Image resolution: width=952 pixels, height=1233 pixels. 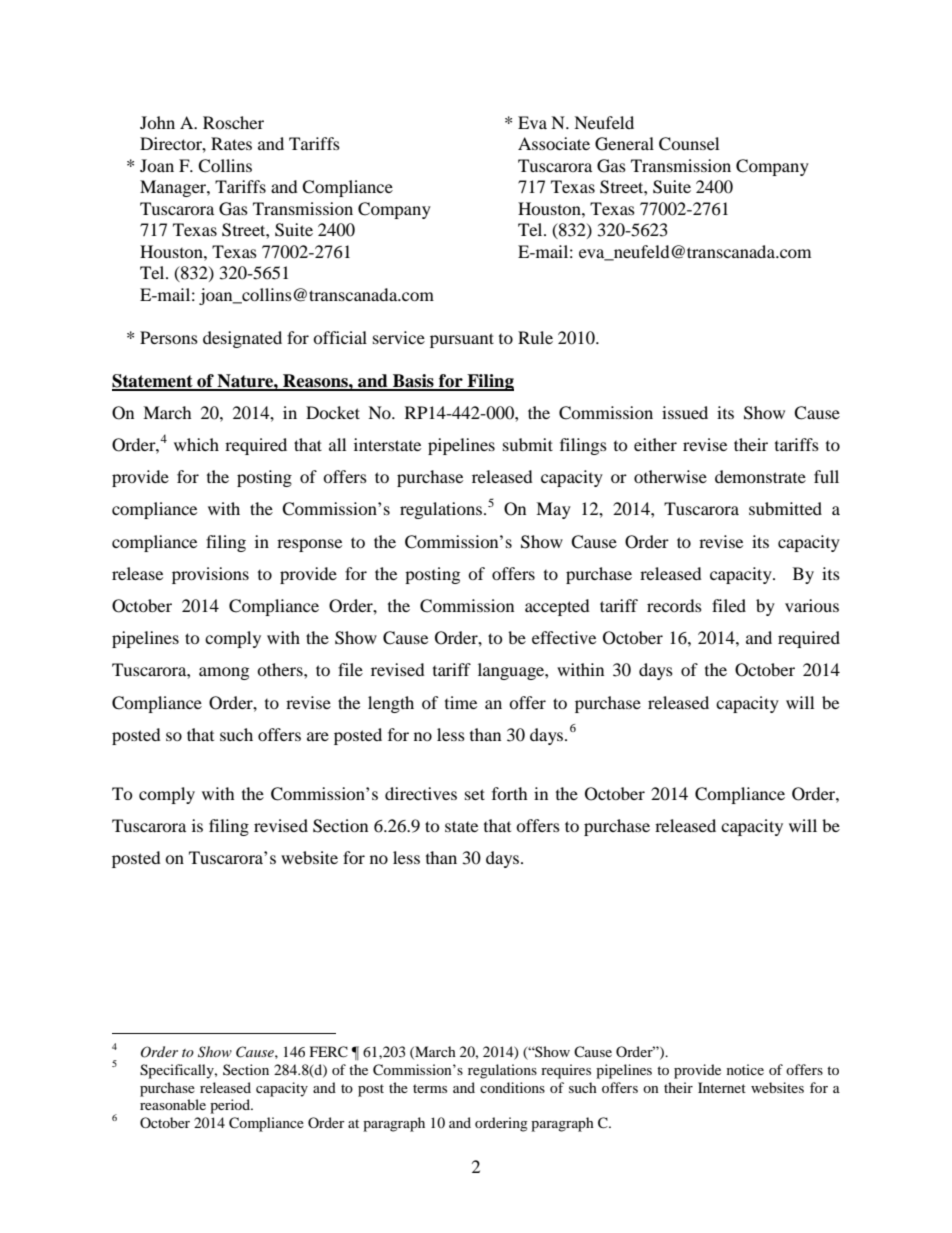 I want to click on provisions, so click(x=210, y=575).
